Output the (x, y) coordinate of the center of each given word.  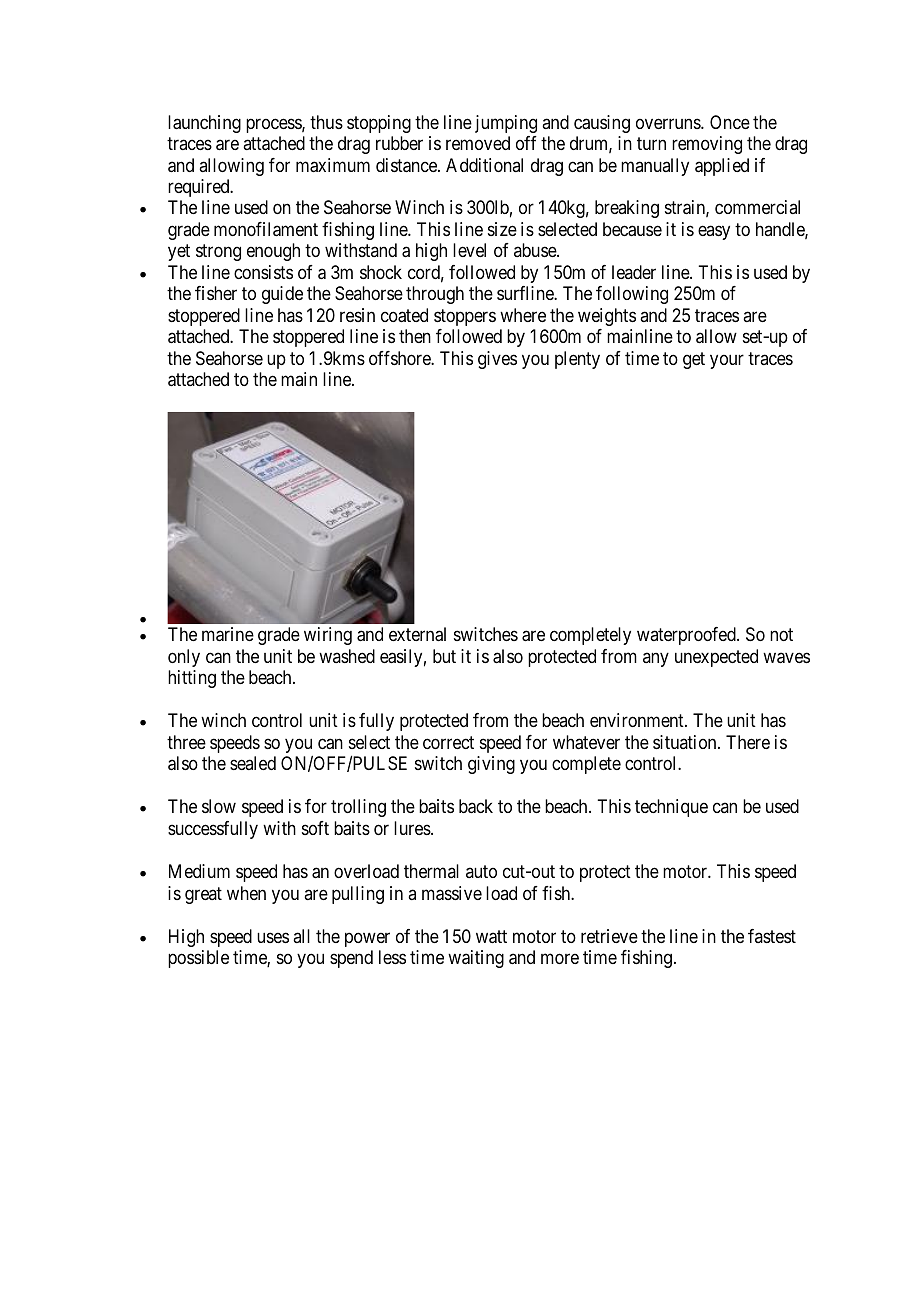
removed (478, 143)
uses (273, 937)
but (444, 656)
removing (707, 145)
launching (204, 124)
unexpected (716, 658)
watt (491, 937)
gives (497, 360)
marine (228, 634)
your (727, 361)
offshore (400, 358)
